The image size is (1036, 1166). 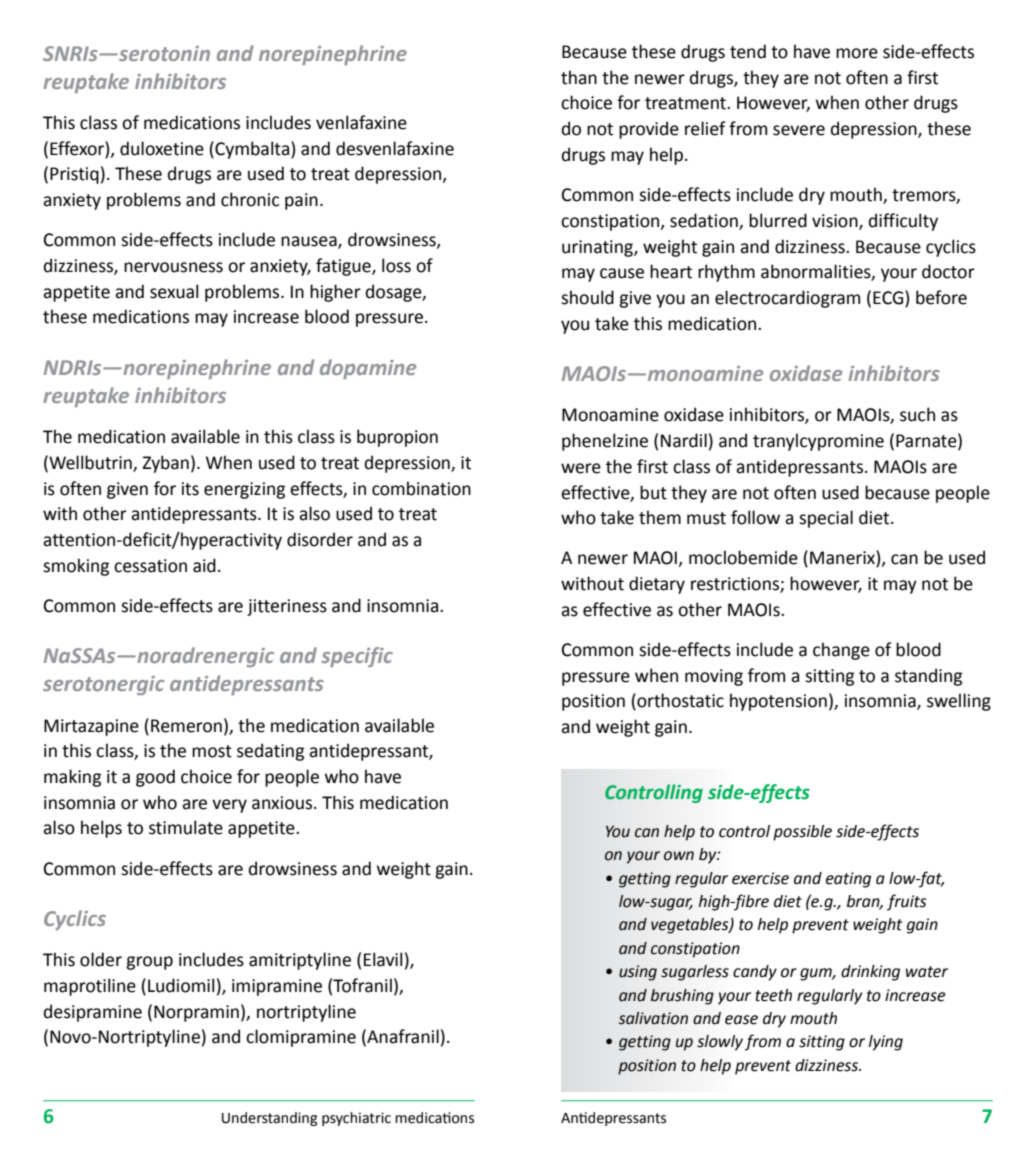 I want to click on sexual, so click(x=174, y=291).
